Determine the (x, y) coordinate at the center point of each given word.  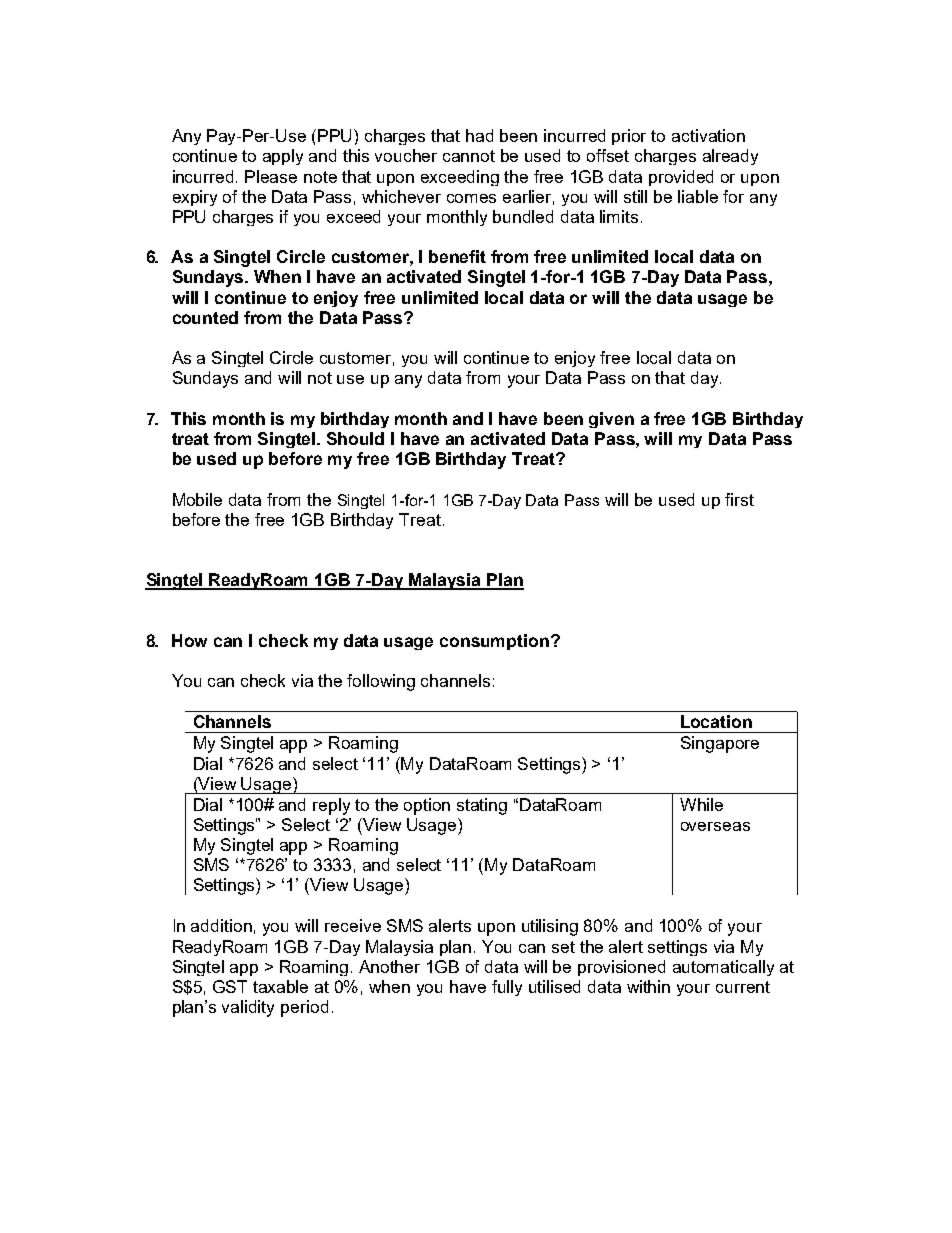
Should (355, 438)
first (739, 499)
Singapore (720, 744)
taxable (280, 986)
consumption (494, 642)
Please (271, 176)
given (611, 420)
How (189, 640)
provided (681, 178)
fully (507, 988)
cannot (469, 156)
